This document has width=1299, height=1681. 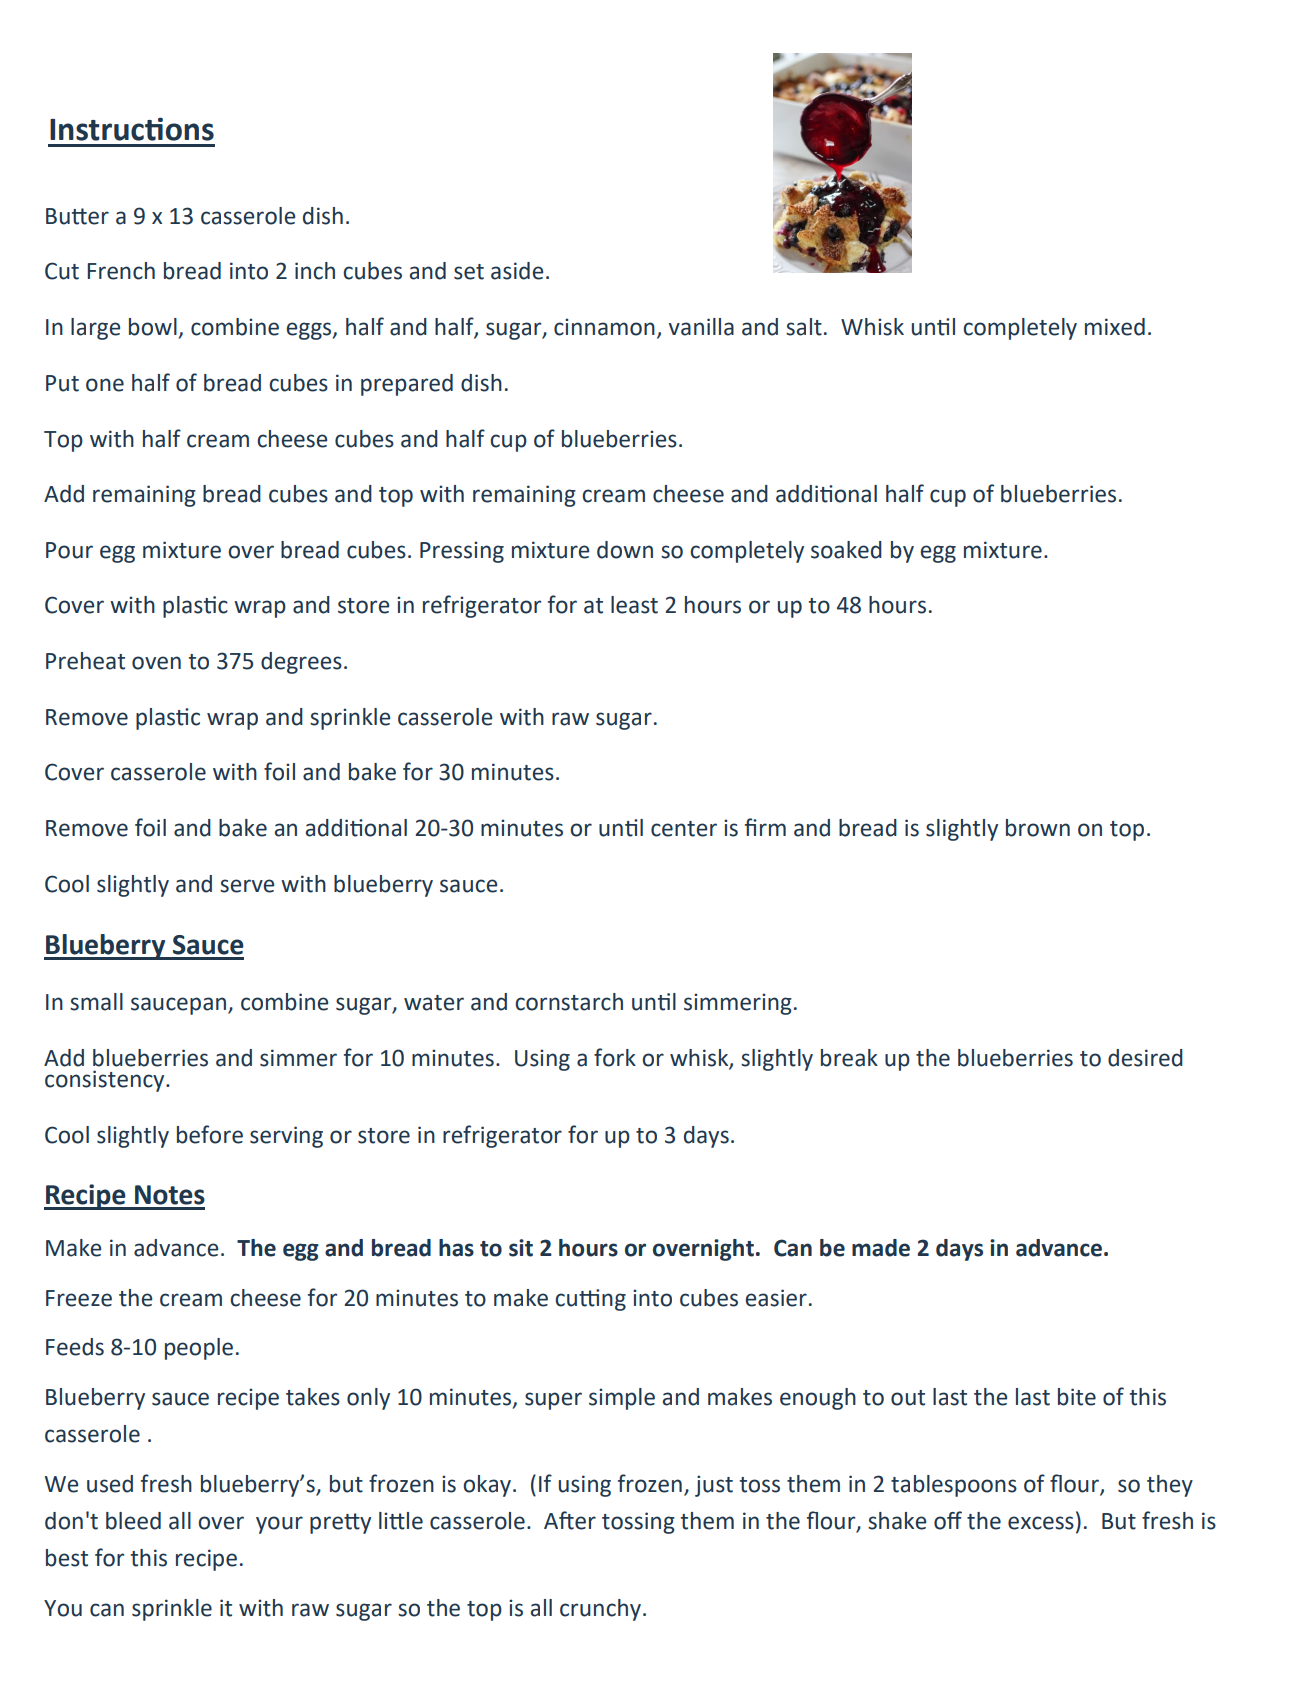 I want to click on aside, so click(x=517, y=271).
